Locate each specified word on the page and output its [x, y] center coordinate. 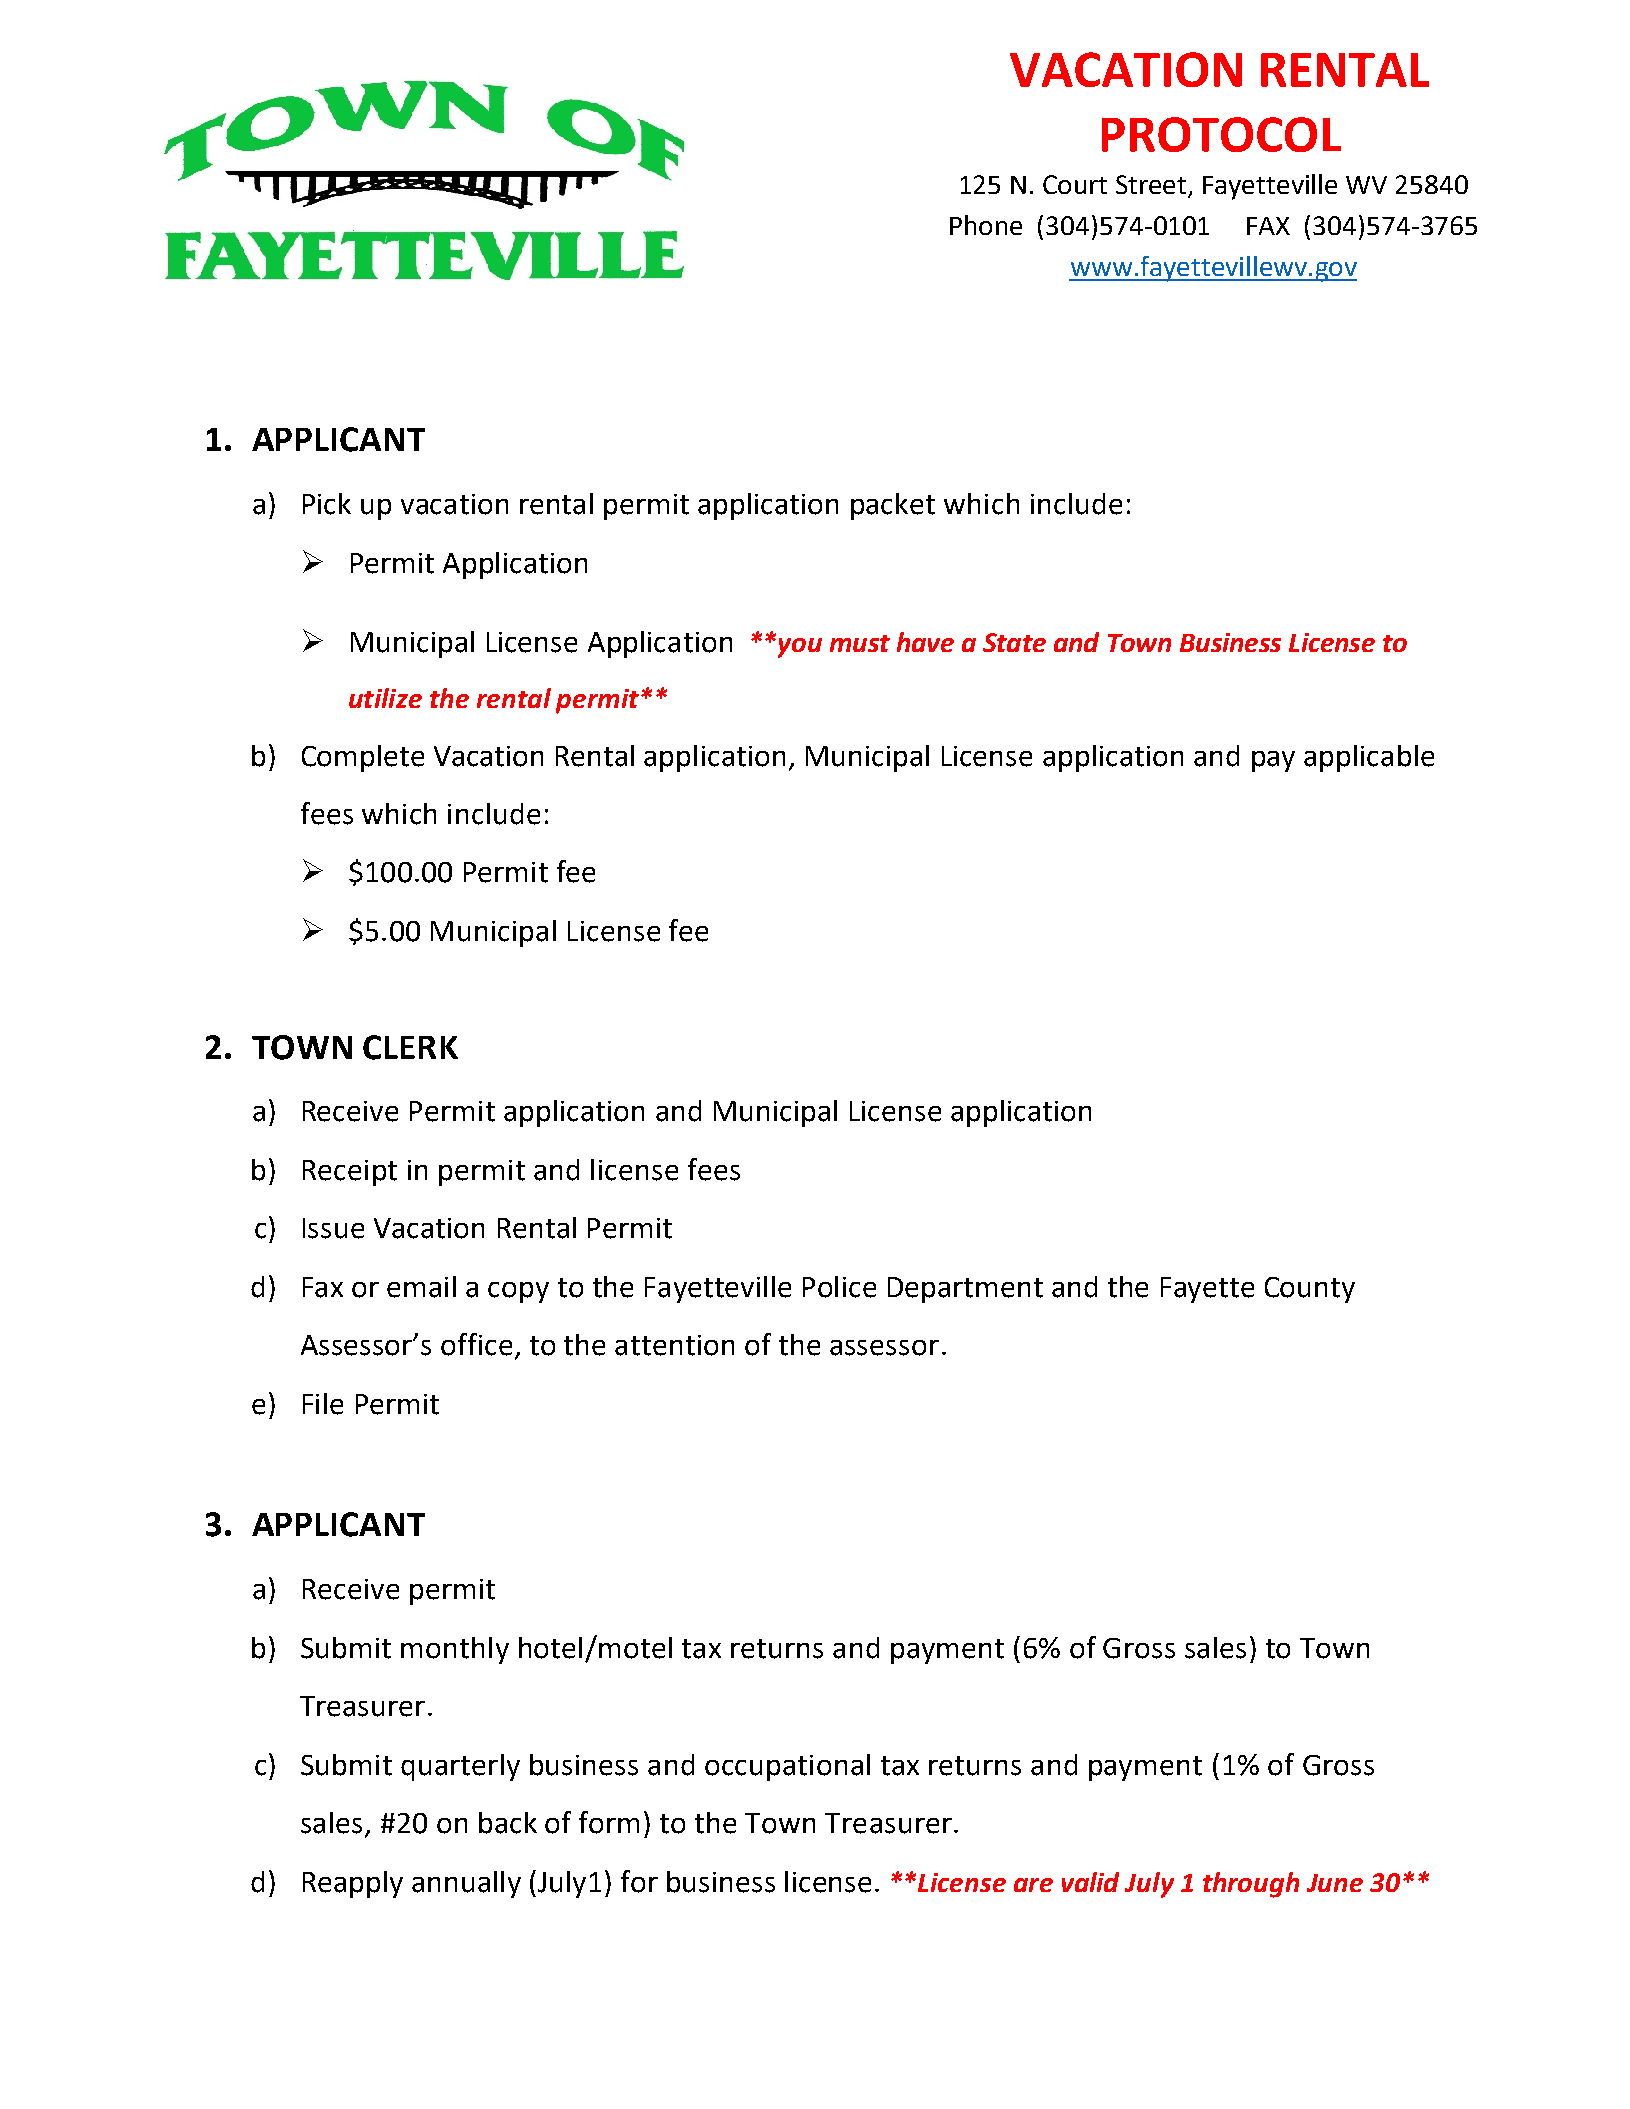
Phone [986, 225]
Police [839, 1287]
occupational [787, 1767]
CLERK [410, 1047]
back [508, 1823]
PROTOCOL [1221, 134]
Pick [327, 504]
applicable [1369, 758]
